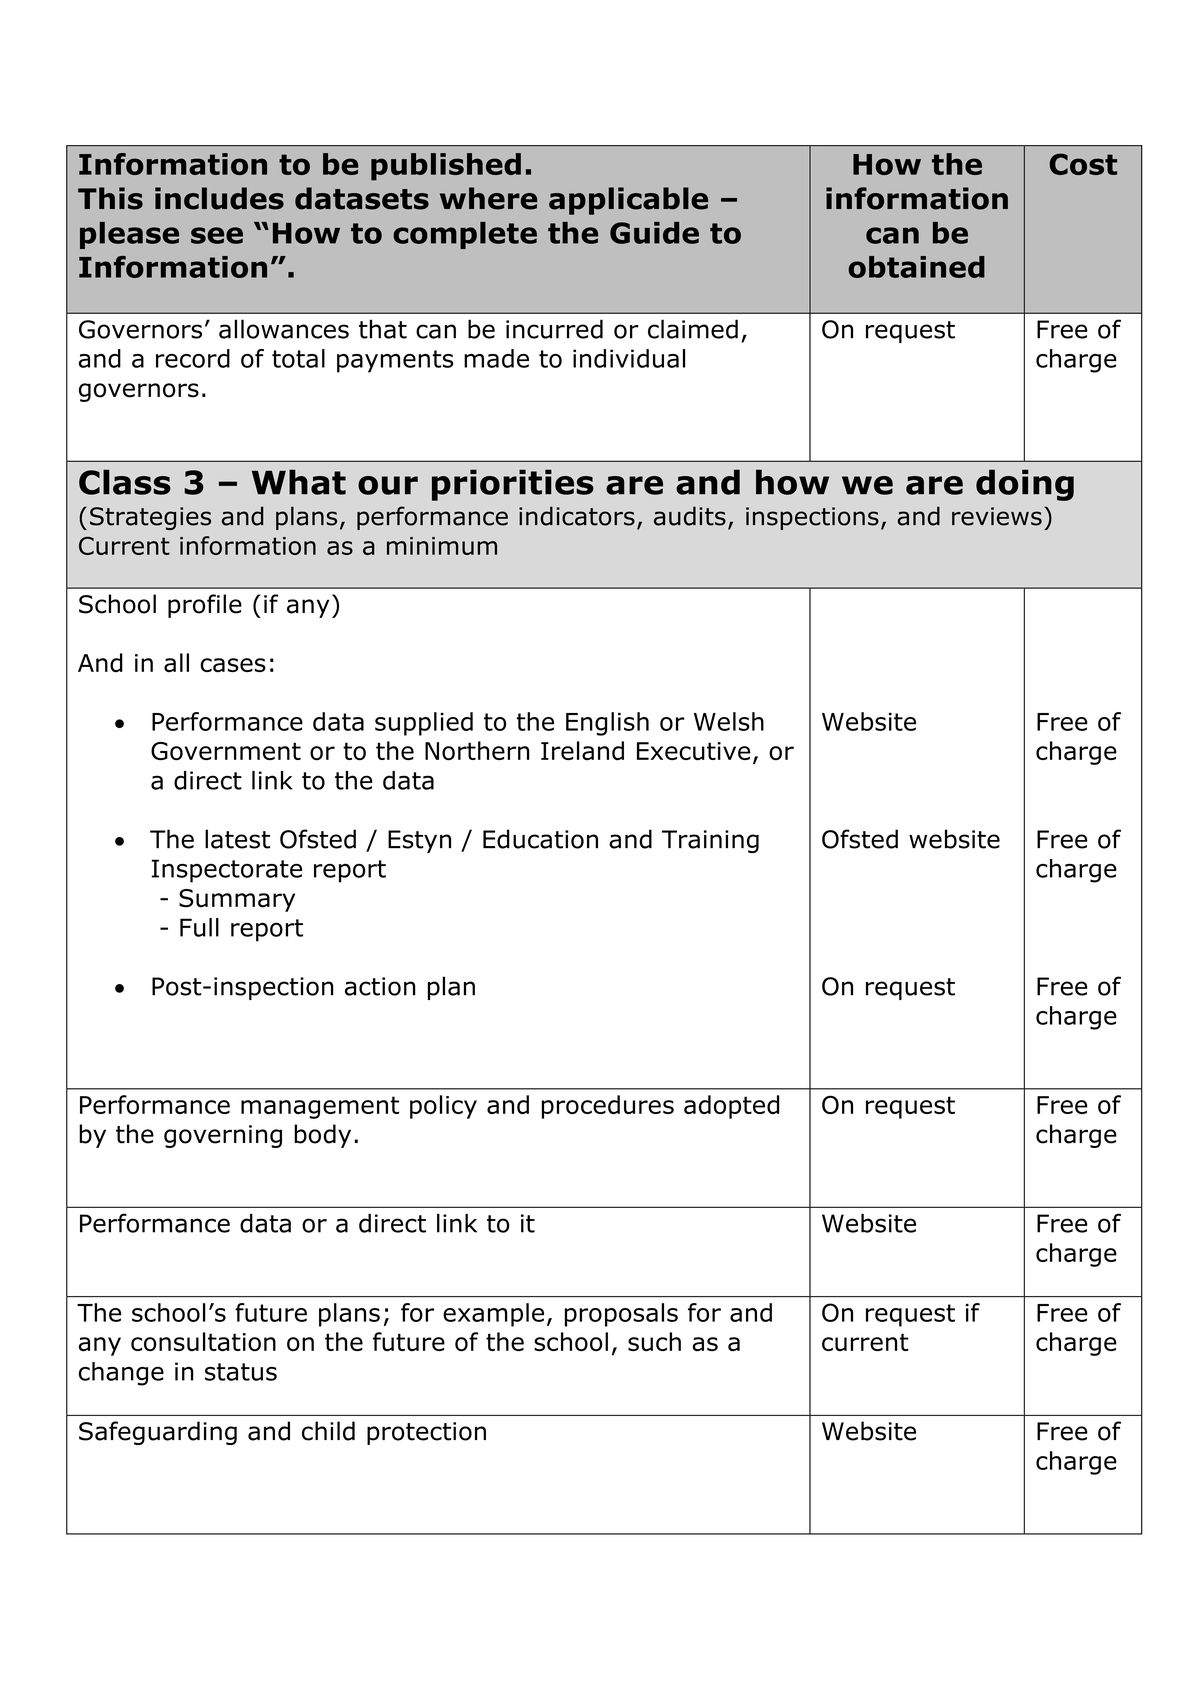  What do you see at coordinates (916, 267) in the document?
I see `obtained` at bounding box center [916, 267].
